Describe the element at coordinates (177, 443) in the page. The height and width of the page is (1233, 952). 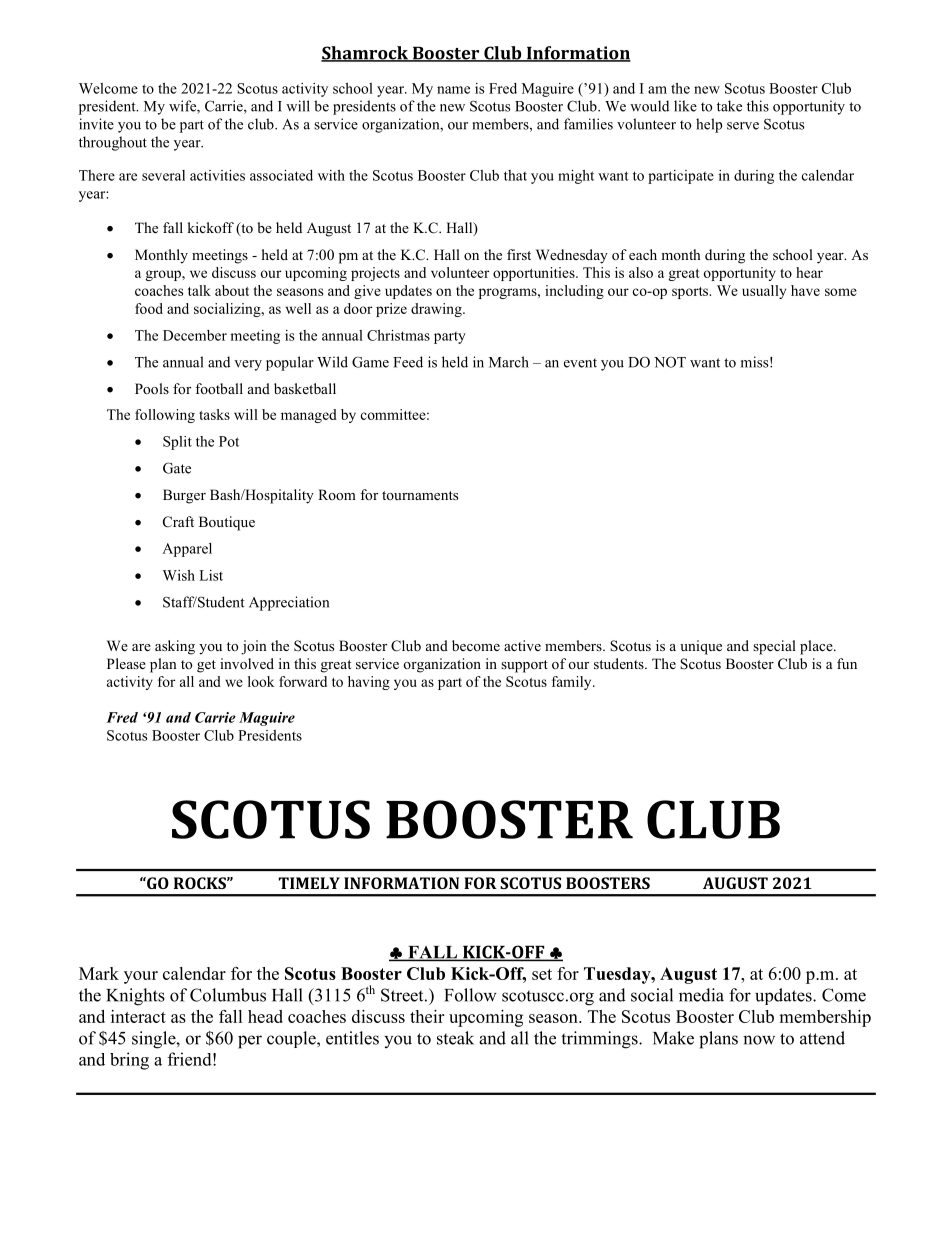
I see `Split` at that location.
